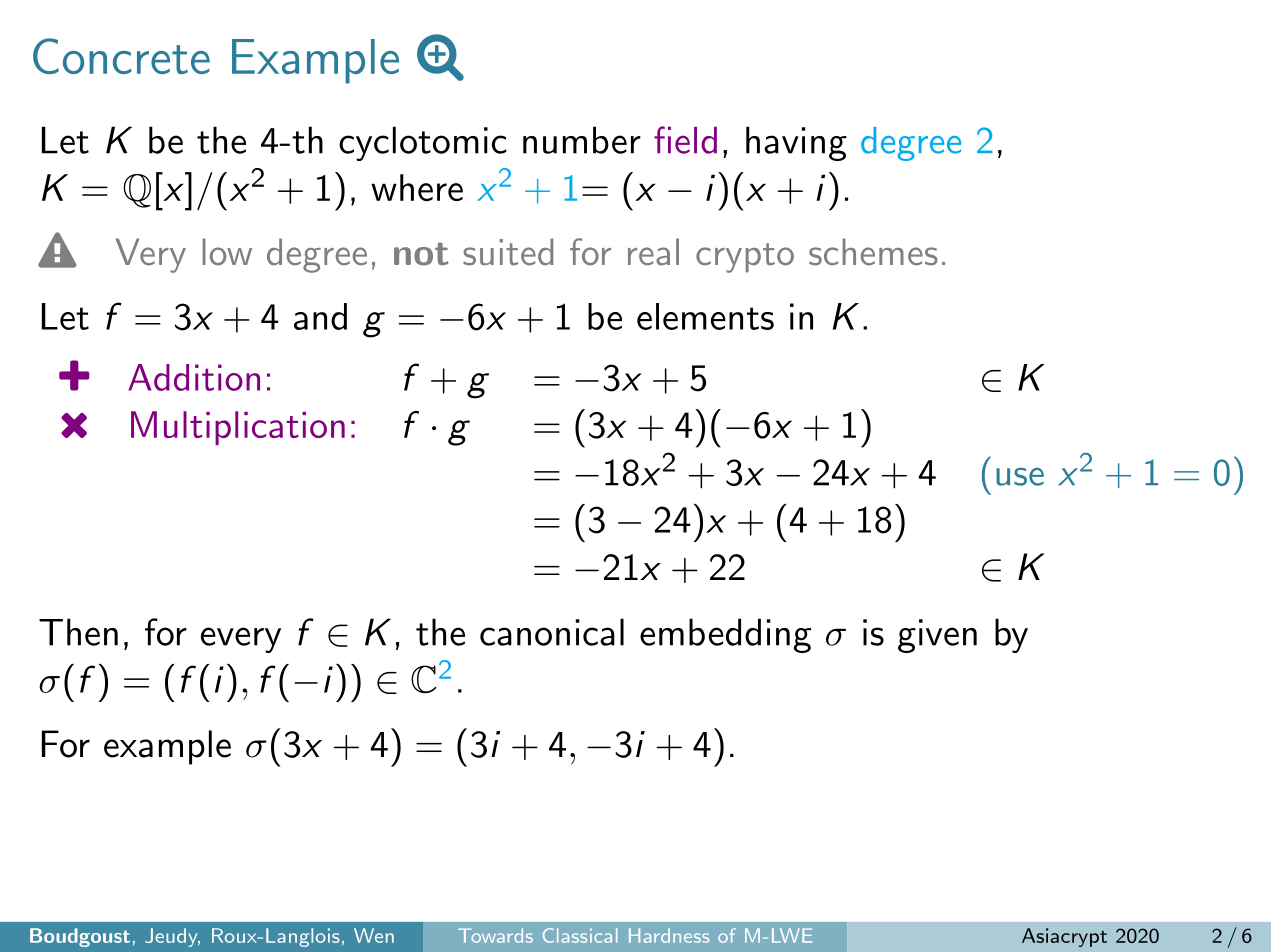 The width and height of the image is (1271, 952). What do you see at coordinates (121, 56) in the image?
I see `Concrete` at bounding box center [121, 56].
